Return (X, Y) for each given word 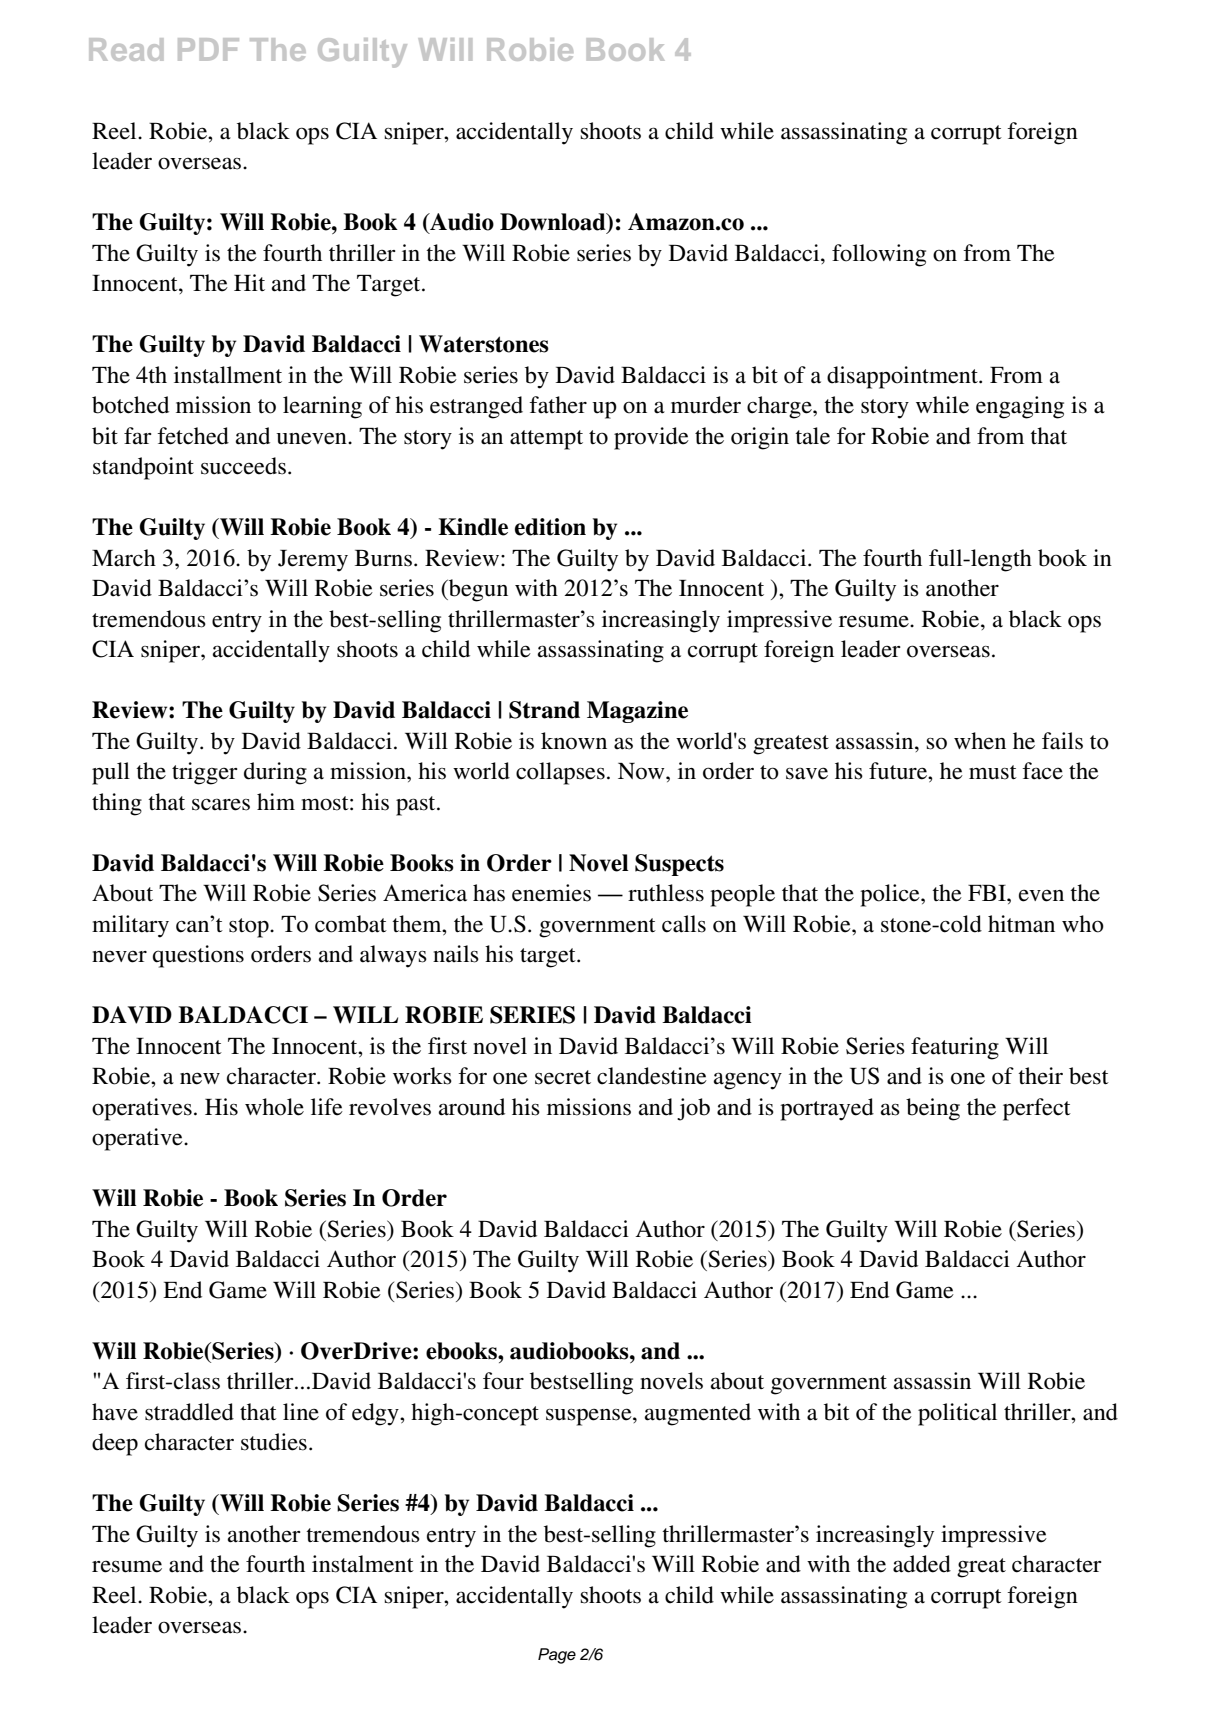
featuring (955, 1048)
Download (554, 223)
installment (228, 375)
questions (198, 956)
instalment (363, 1564)
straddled (189, 1412)
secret (563, 1077)
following (879, 255)
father (558, 405)
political (957, 1414)
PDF (208, 49)
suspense (590, 1417)
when (980, 741)
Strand (544, 710)
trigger (205, 773)
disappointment (903, 377)
